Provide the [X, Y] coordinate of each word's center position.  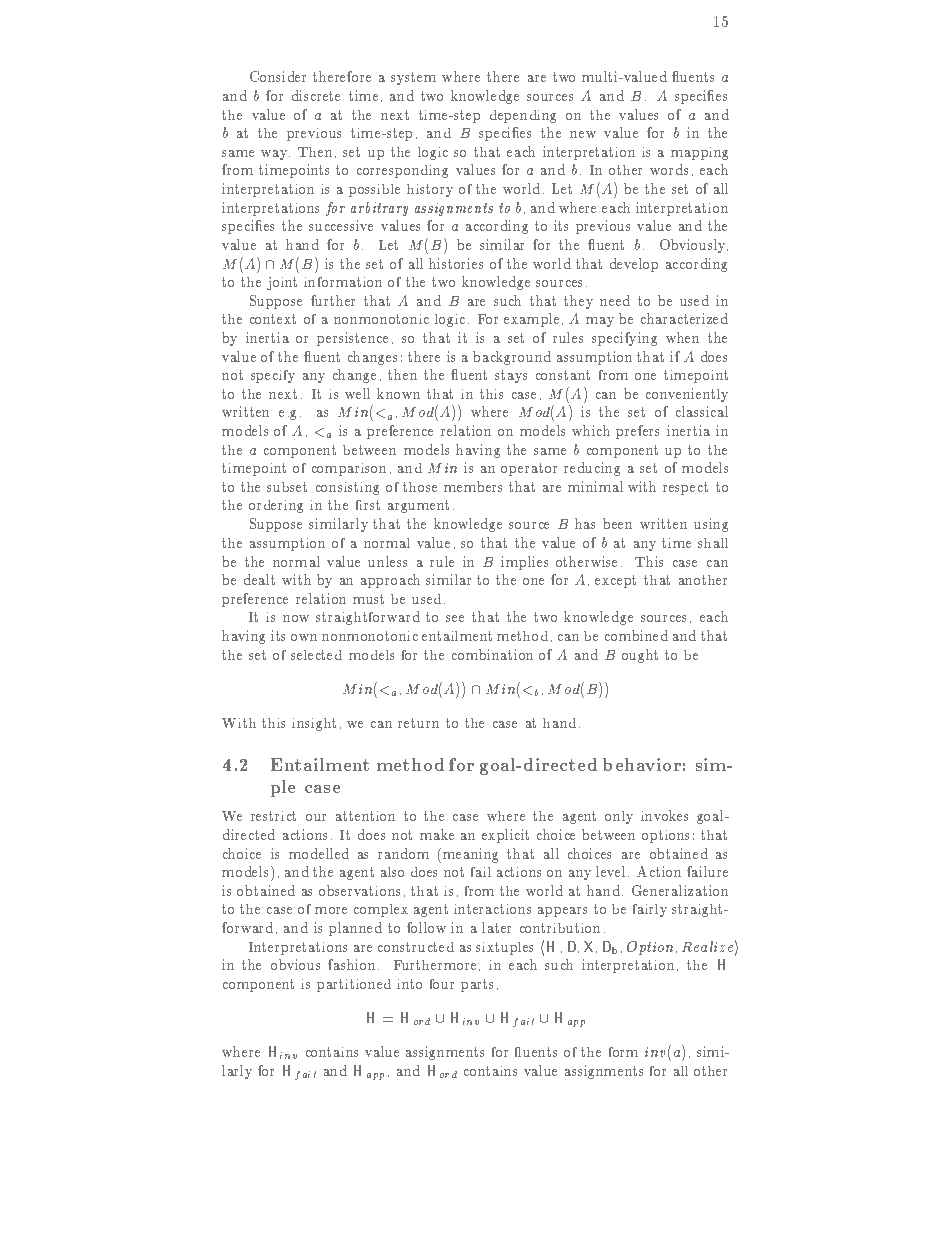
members [473, 486]
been [617, 523]
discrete [316, 95]
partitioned [354, 985]
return [418, 723]
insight [314, 724]
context [273, 319]
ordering [276, 506]
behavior [642, 764]
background [512, 358]
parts [477, 985]
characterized [684, 318]
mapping [699, 153]
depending [523, 116]
